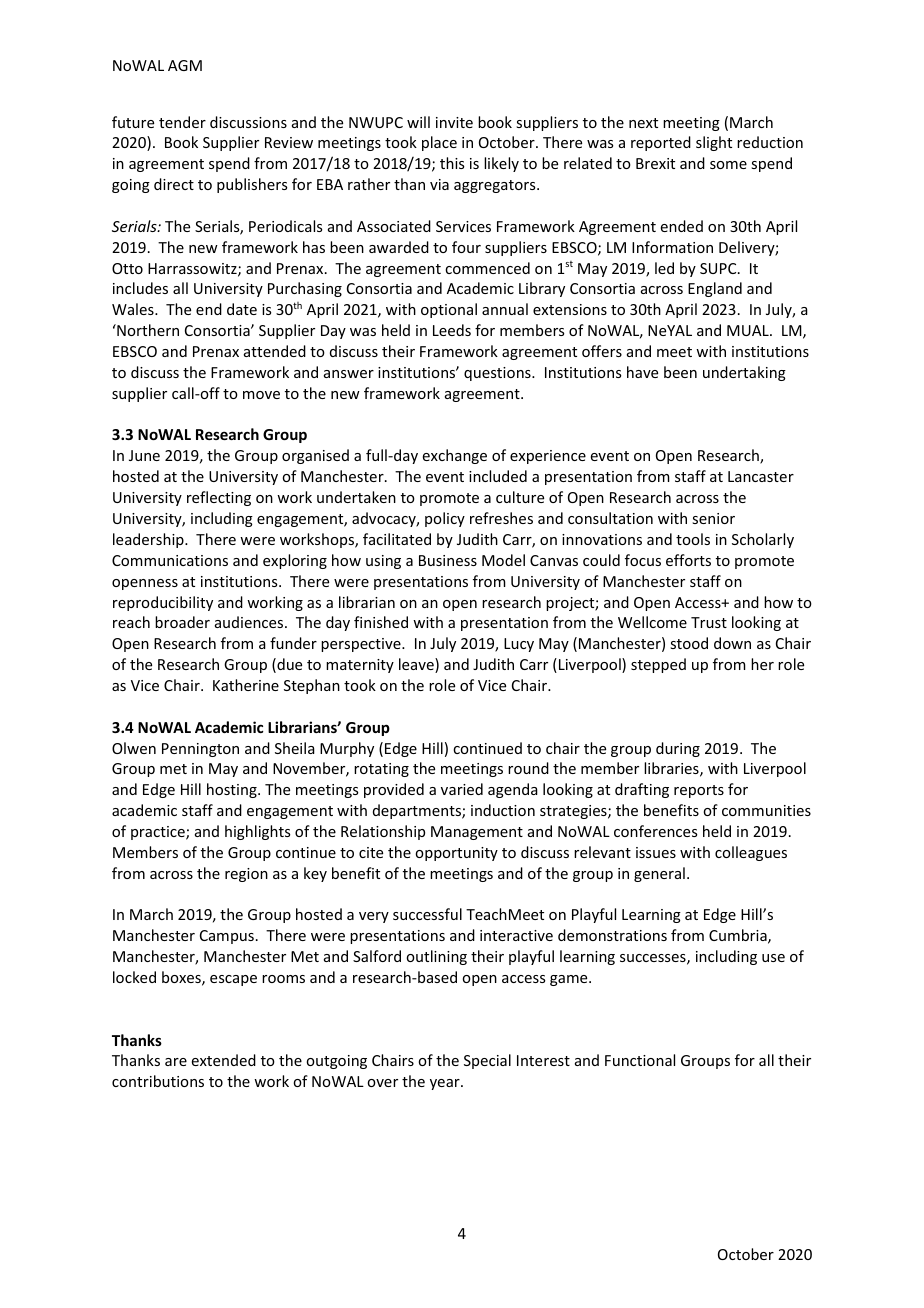 Image resolution: width=924 pixels, height=1308 pixels. Describe the element at coordinates (176, 1062) in the screenshot. I see `are` at that location.
